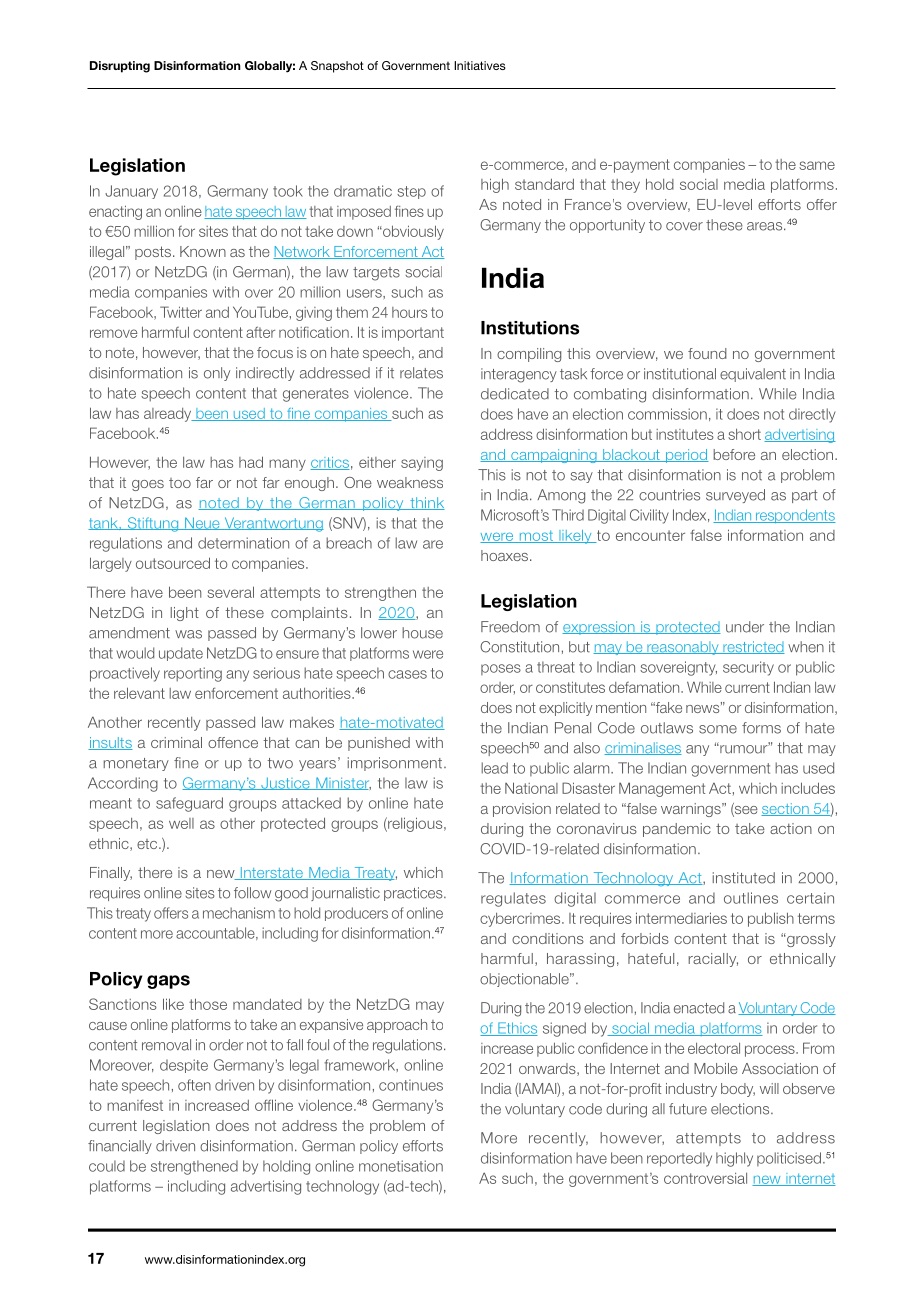 The image size is (924, 1308). What do you see at coordinates (735, 496) in the image?
I see `surveyed` at bounding box center [735, 496].
